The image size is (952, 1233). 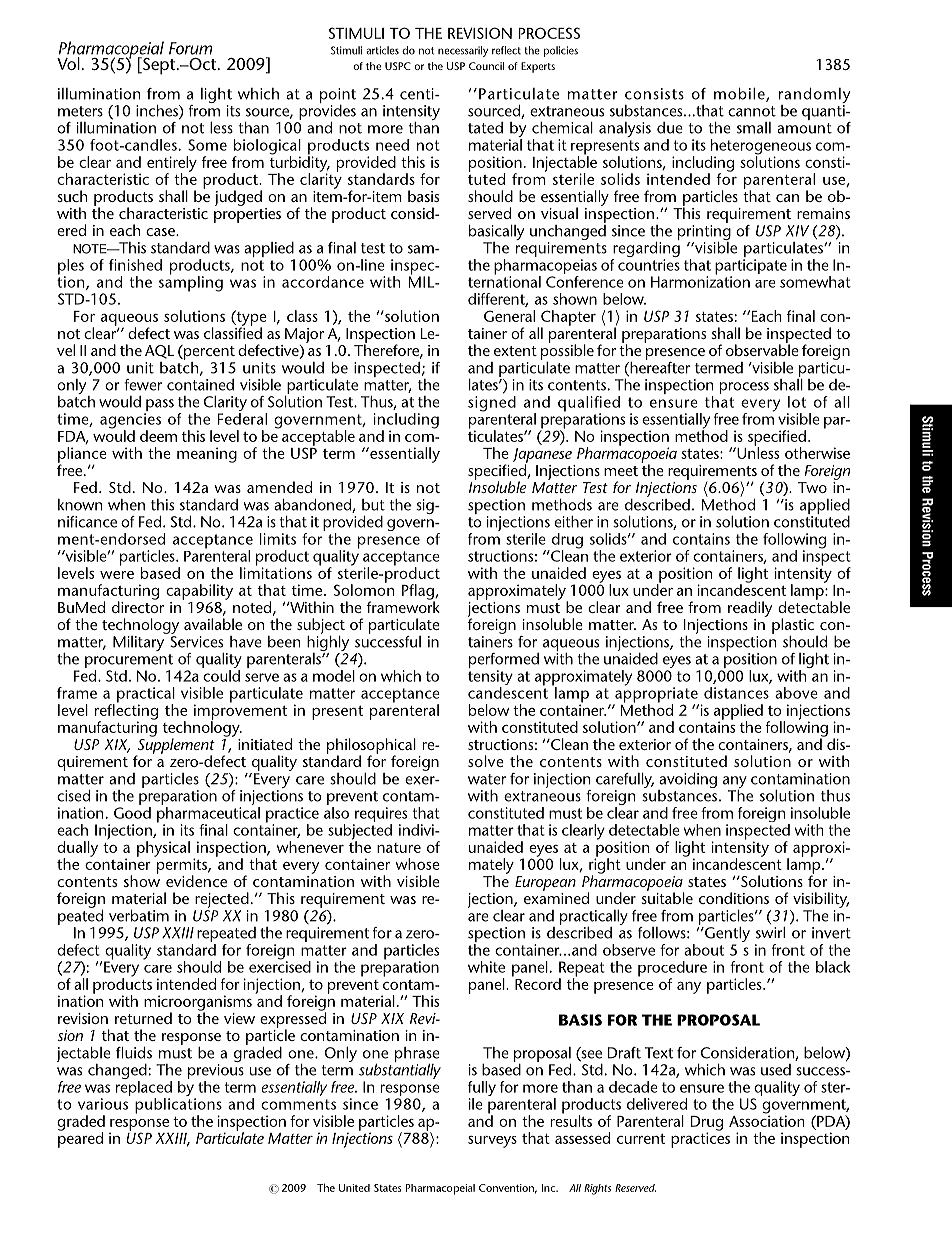 I want to click on observable, so click(x=762, y=349).
